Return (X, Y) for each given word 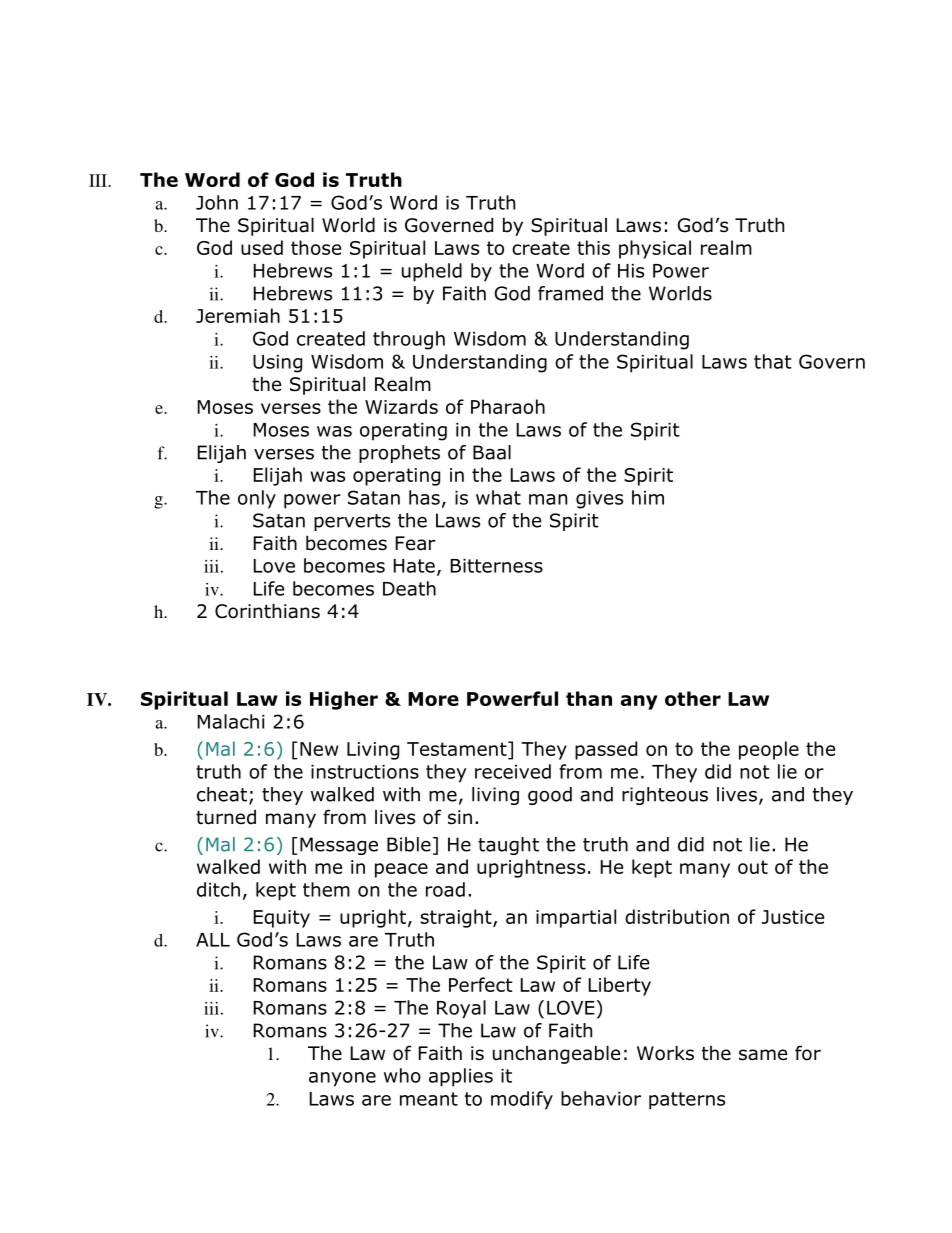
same (763, 1055)
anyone (342, 1079)
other (693, 698)
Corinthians (267, 611)
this (593, 247)
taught (508, 846)
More (433, 699)
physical (655, 249)
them (326, 889)
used (262, 247)
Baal (492, 452)
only (257, 499)
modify (522, 1100)
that (773, 361)
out (753, 867)
